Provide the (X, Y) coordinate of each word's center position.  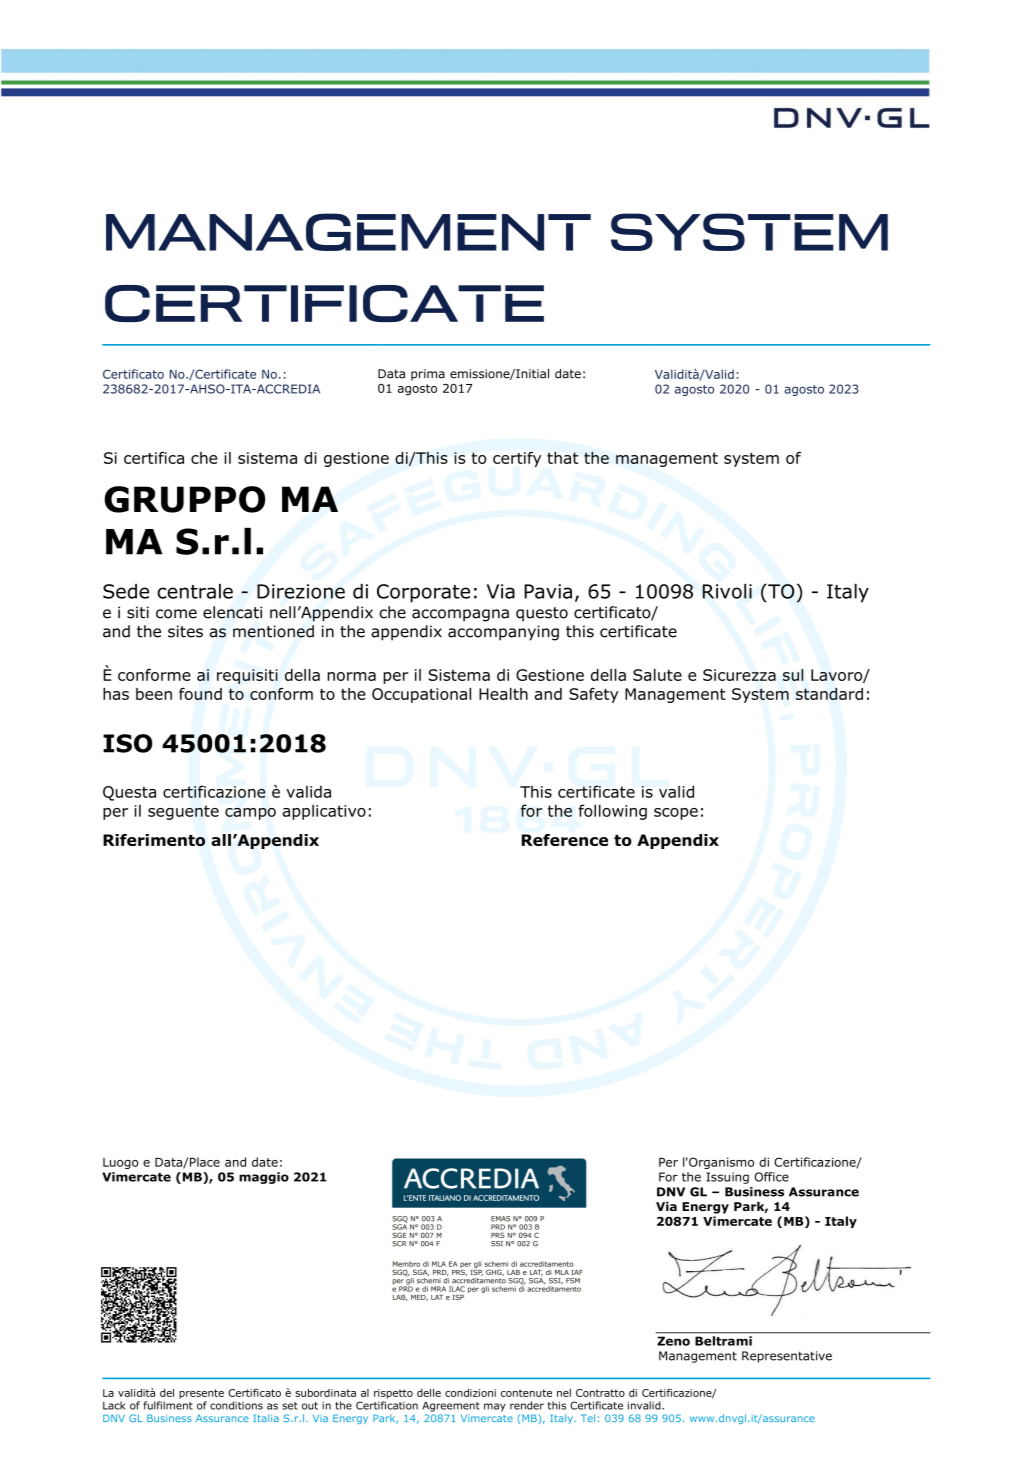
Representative (787, 1357)
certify (517, 459)
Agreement (451, 1407)
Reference (565, 840)
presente (201, 1394)
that (562, 458)
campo (250, 814)
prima (428, 375)
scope (676, 814)
